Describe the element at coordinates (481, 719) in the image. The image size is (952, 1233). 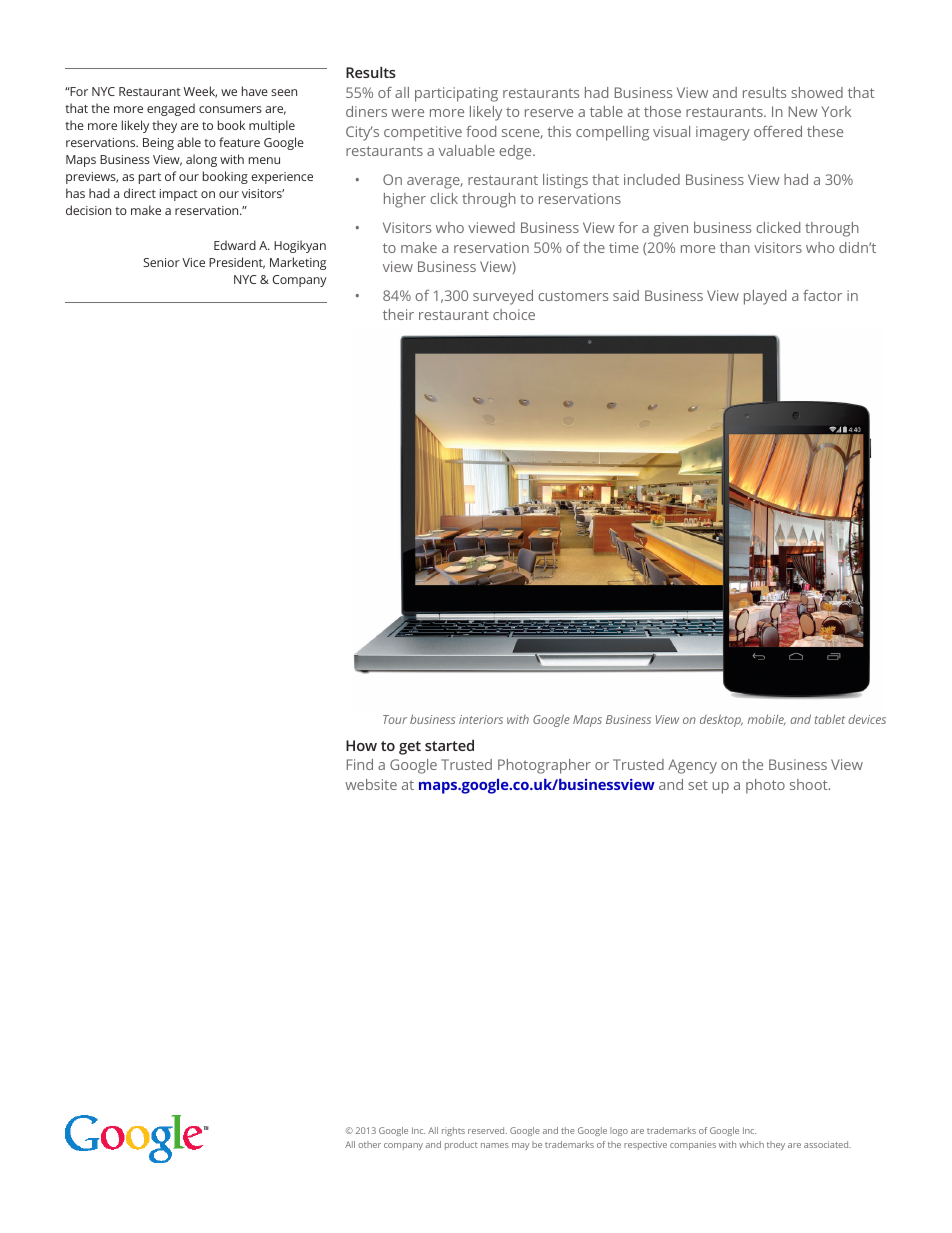
I see `interiors` at that location.
